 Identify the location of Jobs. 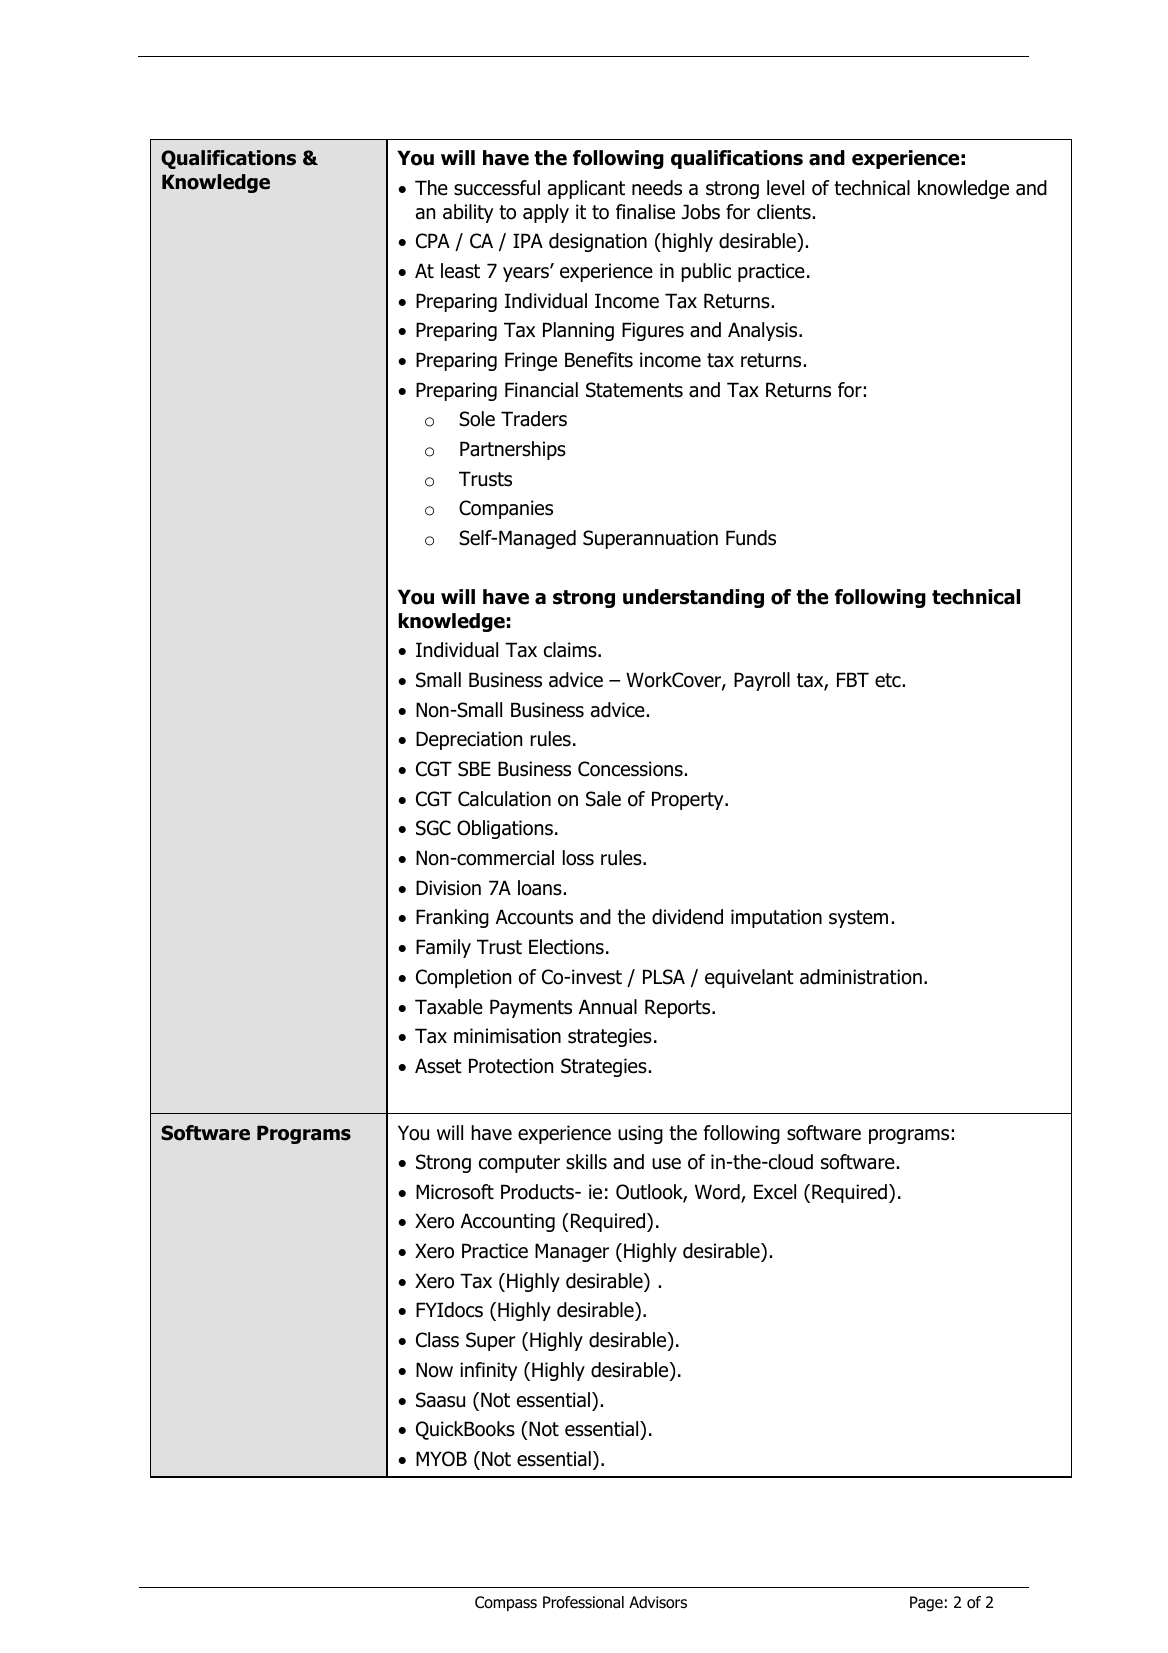
(701, 212).
